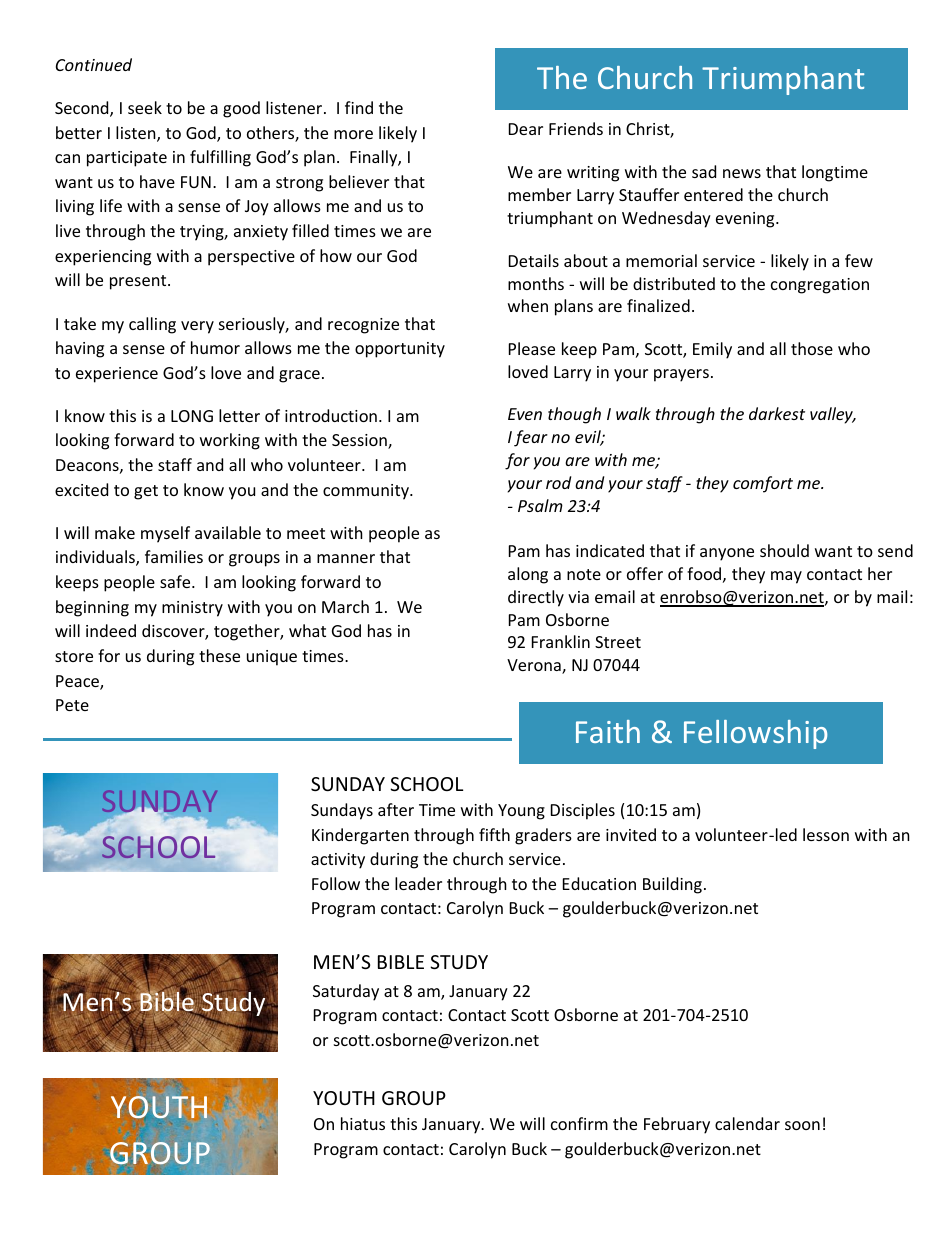 The width and height of the screenshot is (952, 1233). I want to click on directly, so click(536, 598).
